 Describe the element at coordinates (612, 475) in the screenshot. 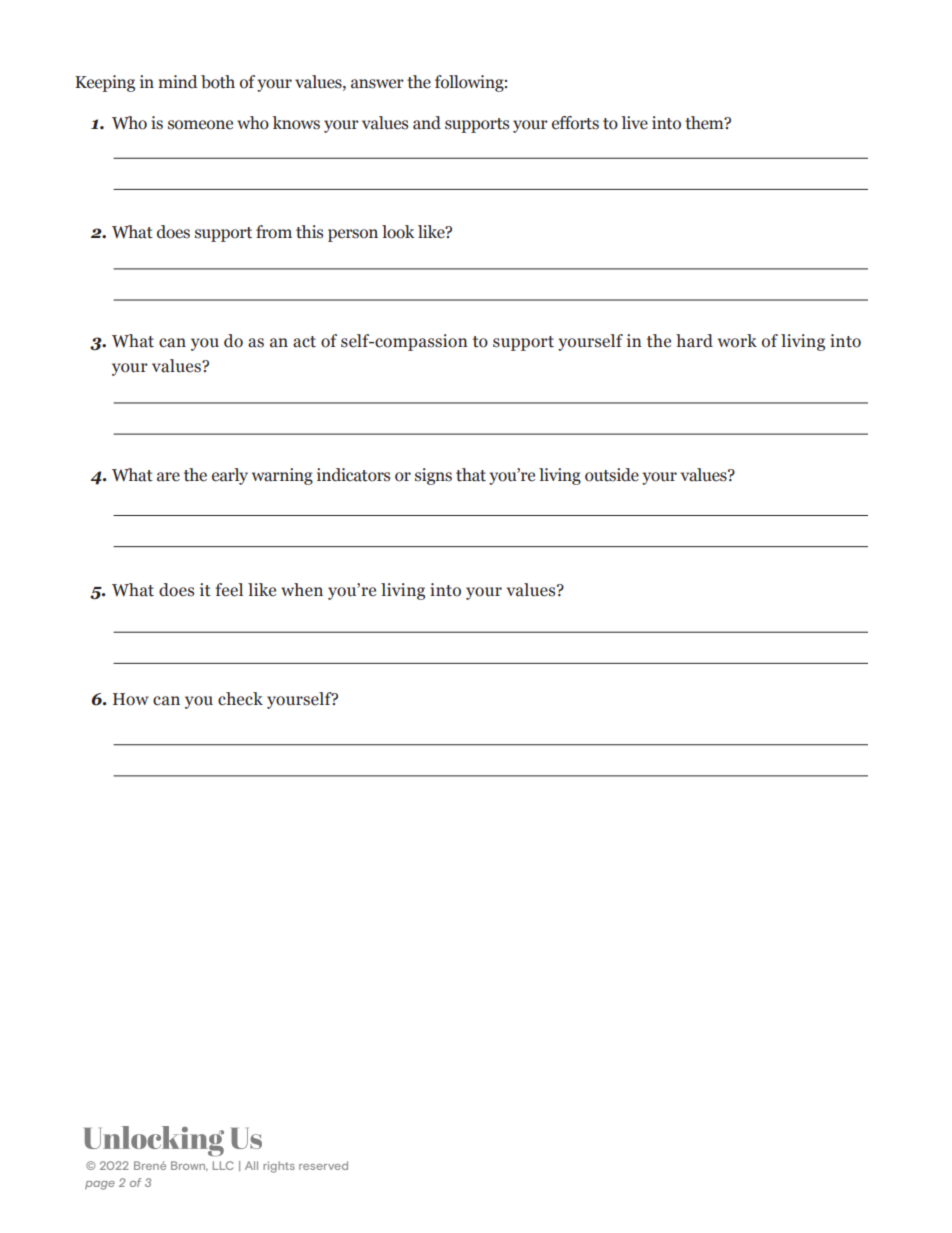

I see `outside` at that location.
